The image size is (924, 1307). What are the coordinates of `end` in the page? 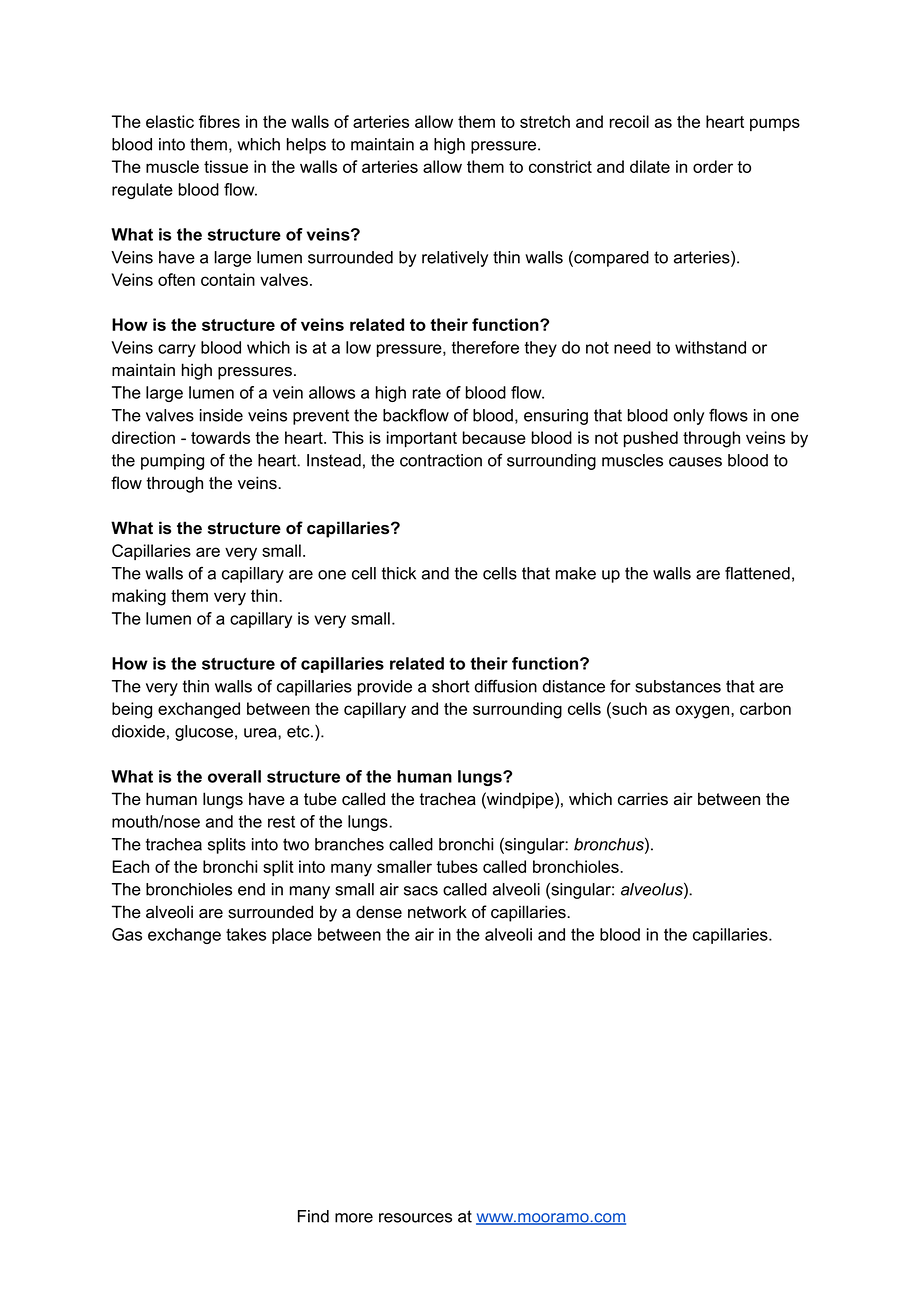 It's located at (251, 889).
